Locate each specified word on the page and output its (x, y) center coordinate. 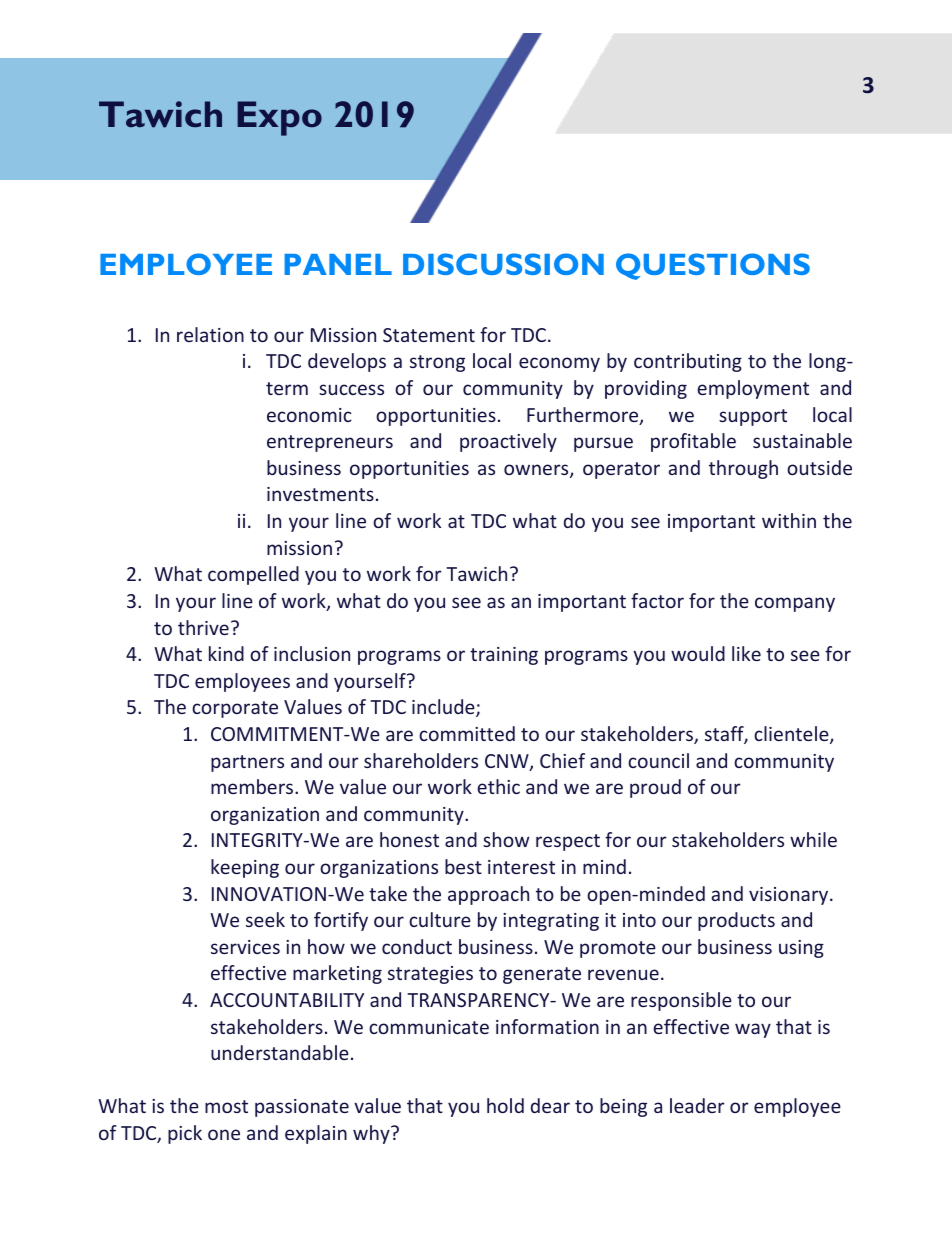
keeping (245, 868)
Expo (279, 118)
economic (309, 415)
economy (559, 364)
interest (521, 867)
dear (550, 1105)
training (504, 656)
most (226, 1106)
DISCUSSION (503, 264)
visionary (790, 896)
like (746, 653)
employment (753, 389)
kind (226, 653)
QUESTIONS (713, 266)
